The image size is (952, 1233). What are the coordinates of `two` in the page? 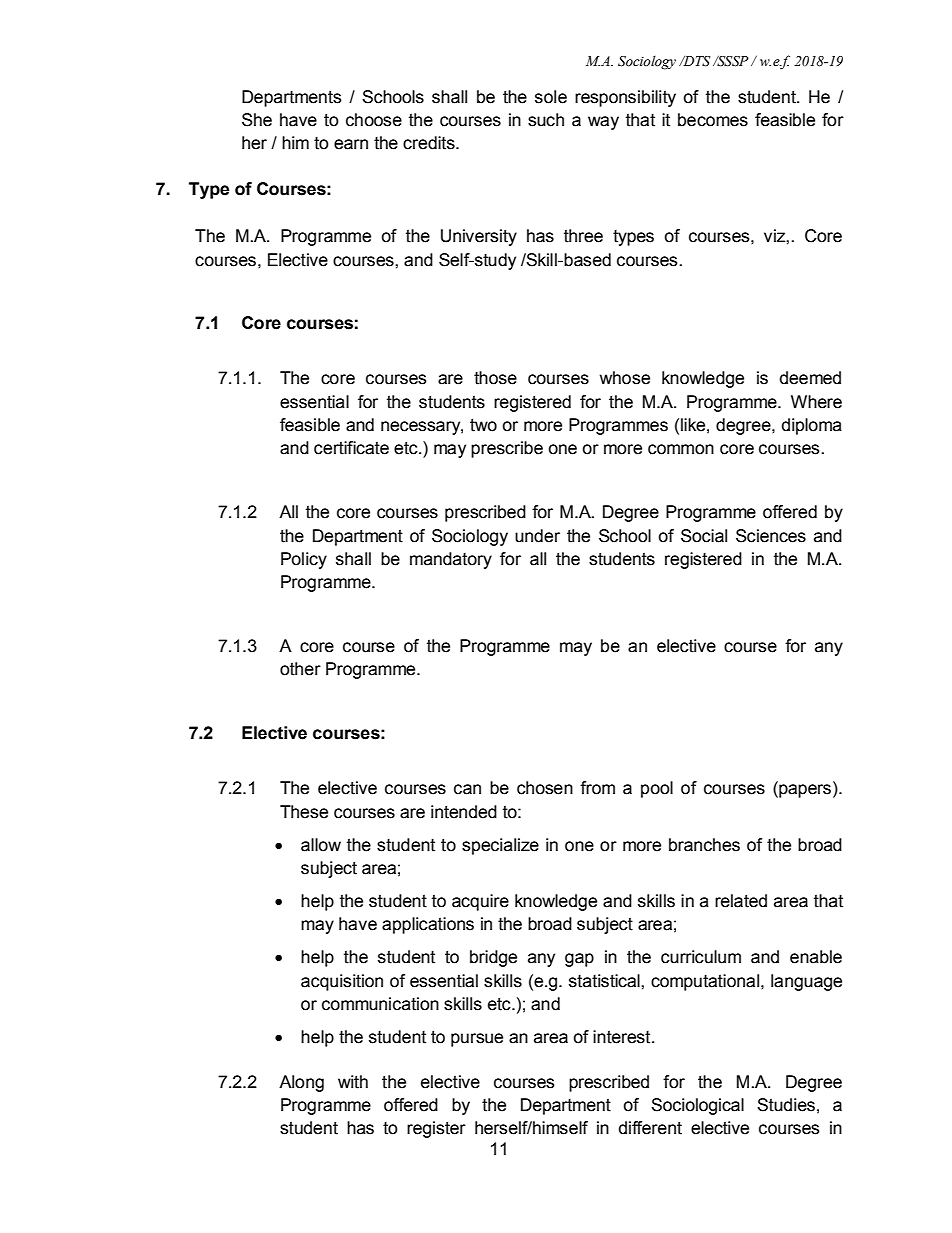 It's located at (483, 425).
